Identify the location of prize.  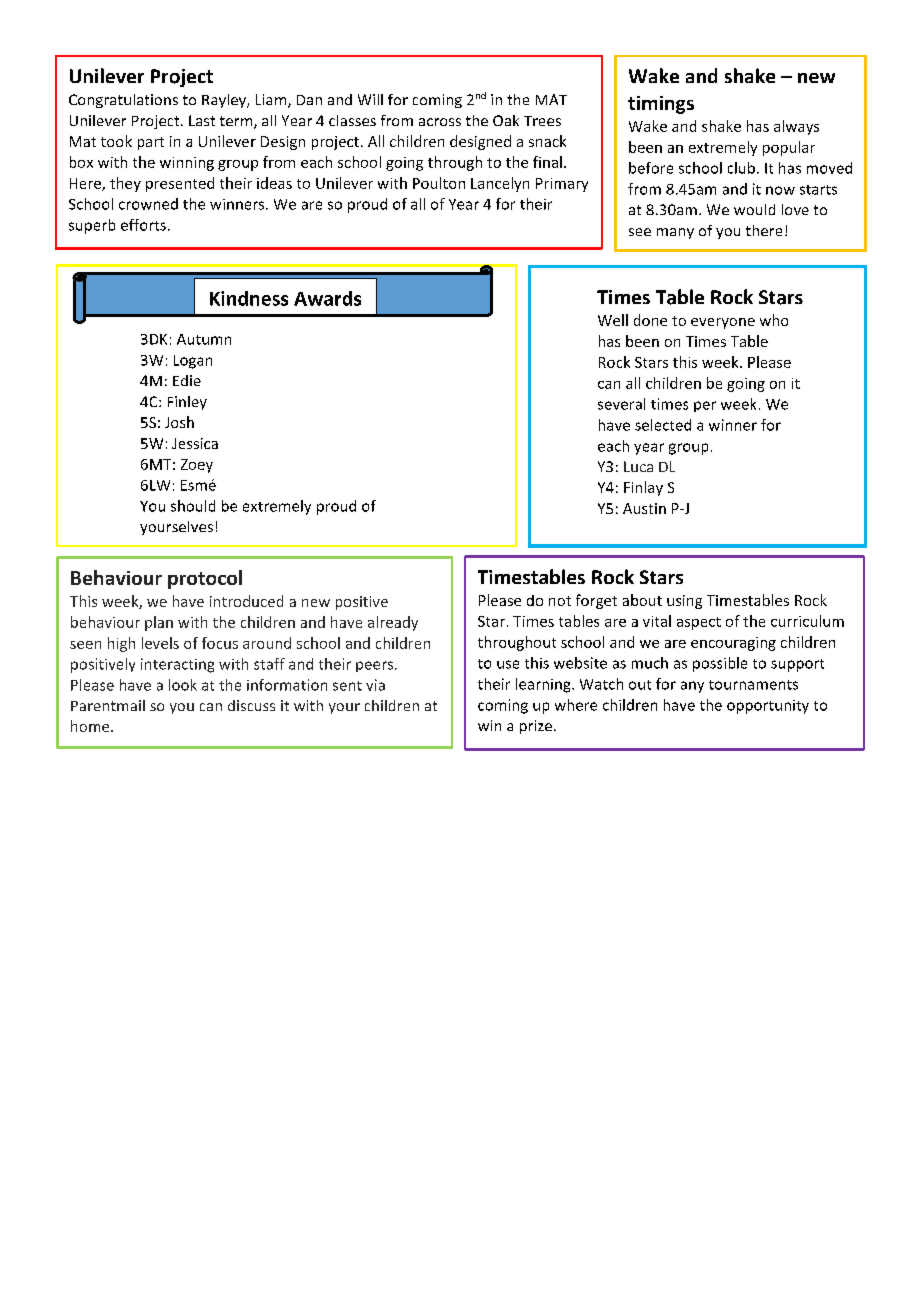
(536, 727).
